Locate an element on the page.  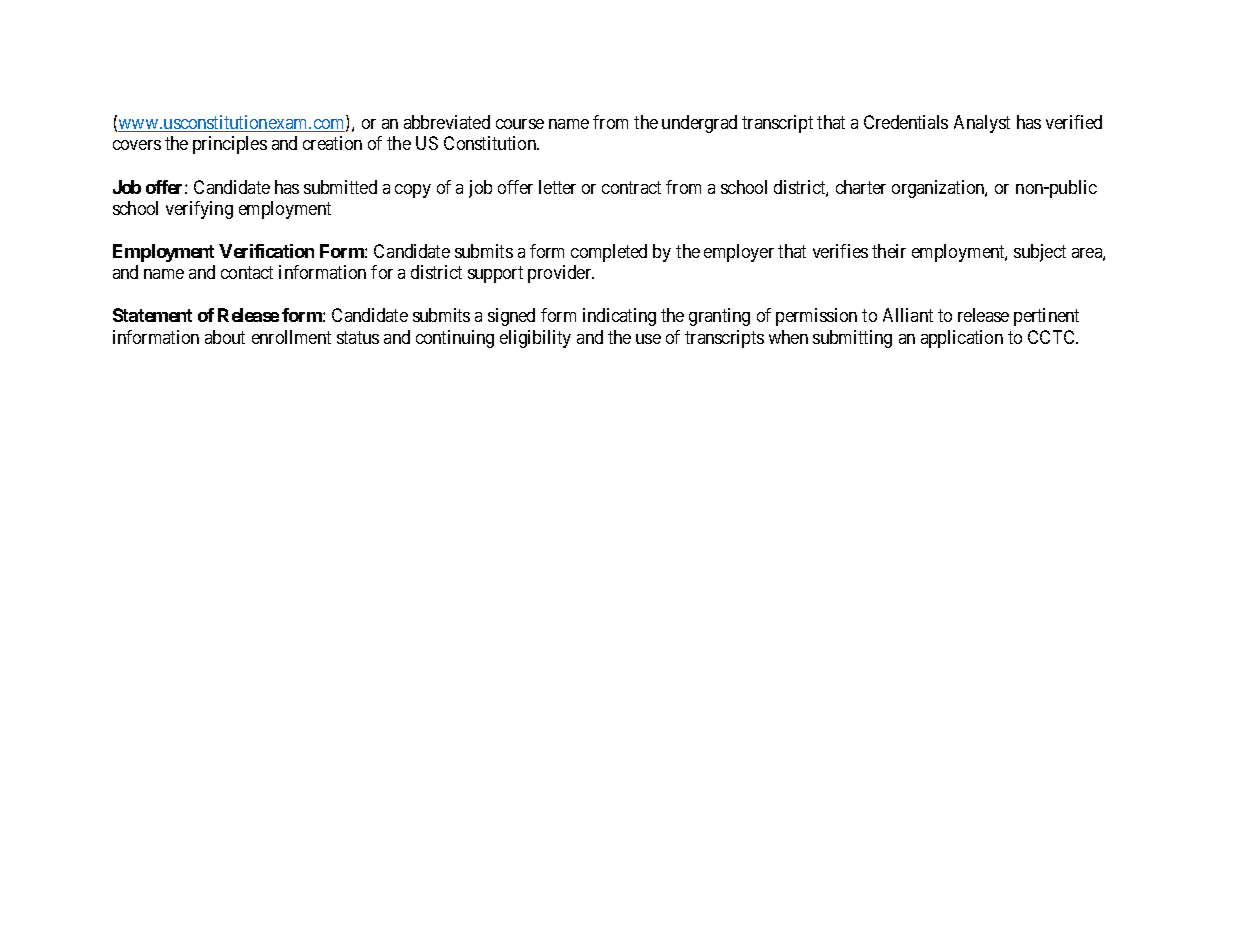
course is located at coordinates (520, 124).
